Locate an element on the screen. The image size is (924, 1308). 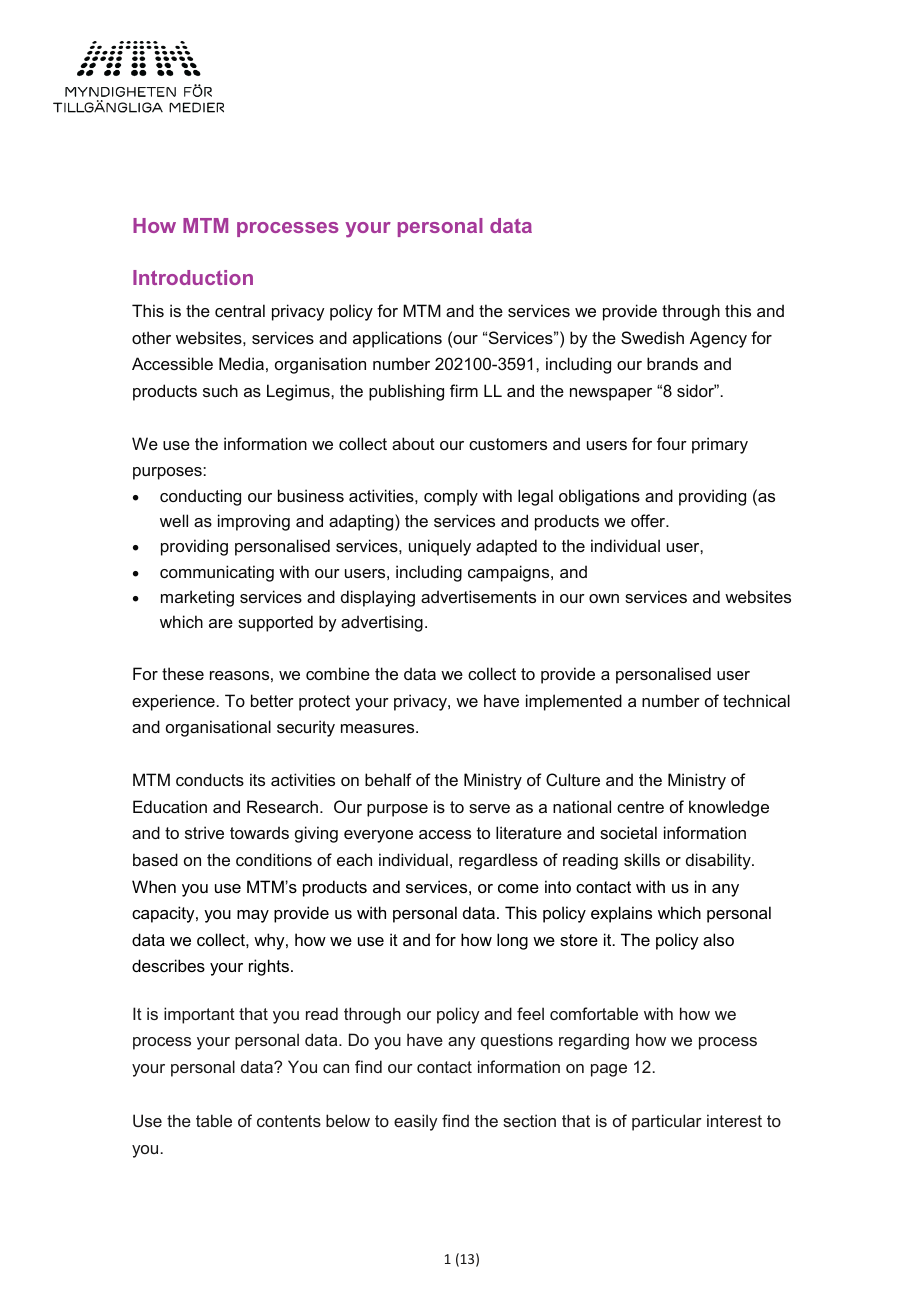
easily is located at coordinates (416, 1122).
